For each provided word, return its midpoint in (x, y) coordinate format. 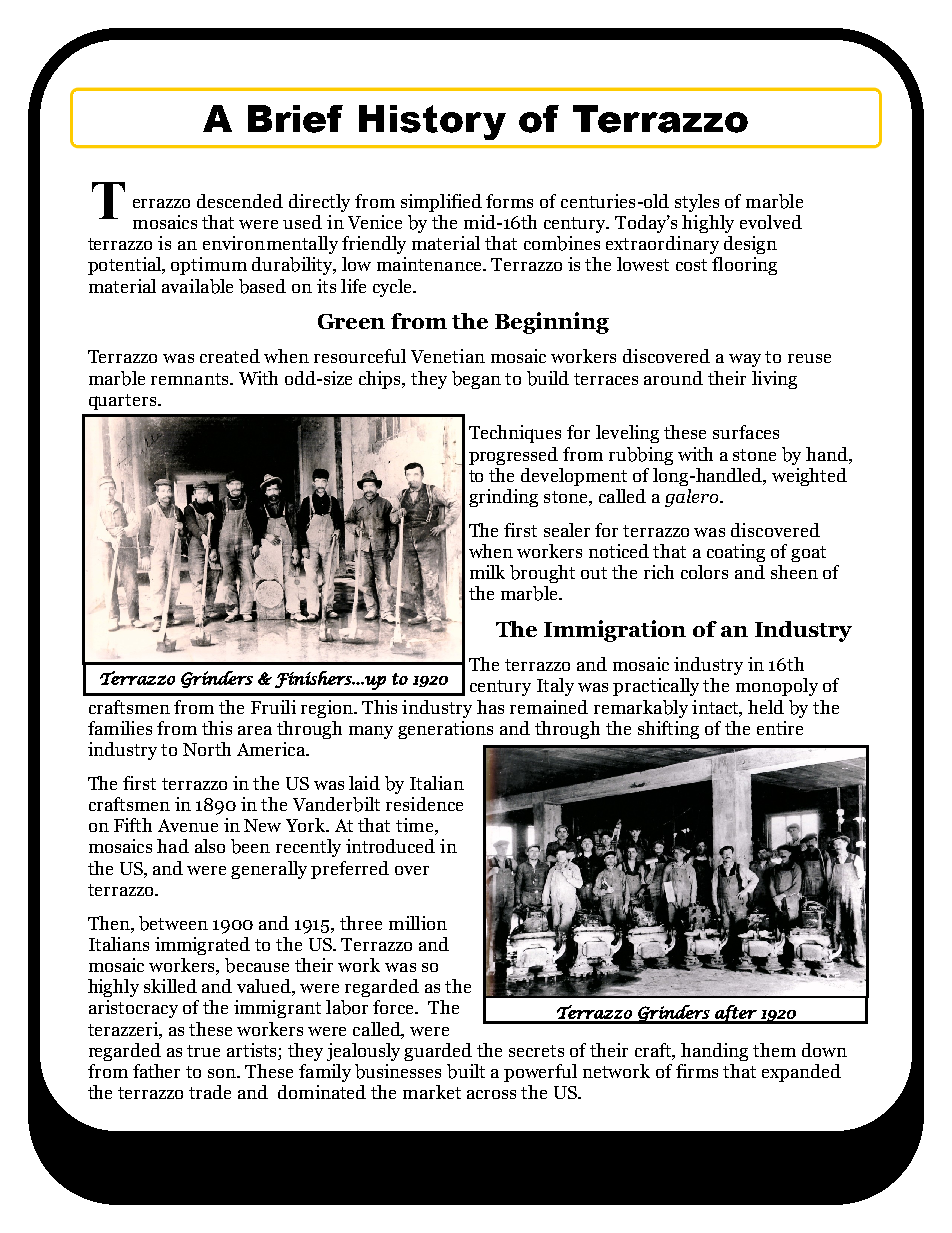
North (207, 749)
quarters (124, 402)
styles (697, 203)
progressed (513, 456)
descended (240, 201)
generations (445, 730)
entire (780, 728)
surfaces (746, 432)
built (466, 1071)
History (432, 122)
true (203, 1051)
